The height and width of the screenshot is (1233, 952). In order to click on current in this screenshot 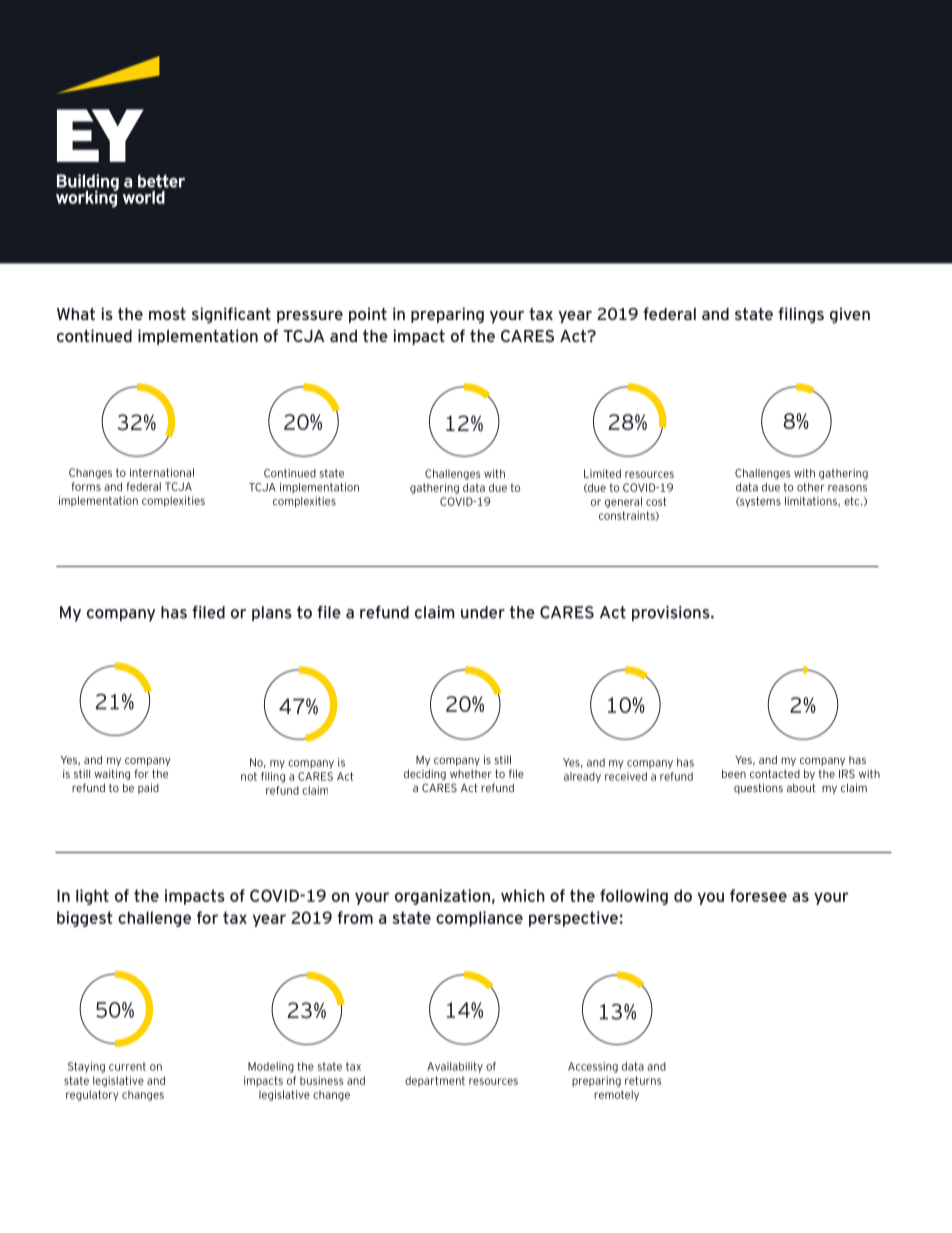, I will do `click(127, 1066)`.
